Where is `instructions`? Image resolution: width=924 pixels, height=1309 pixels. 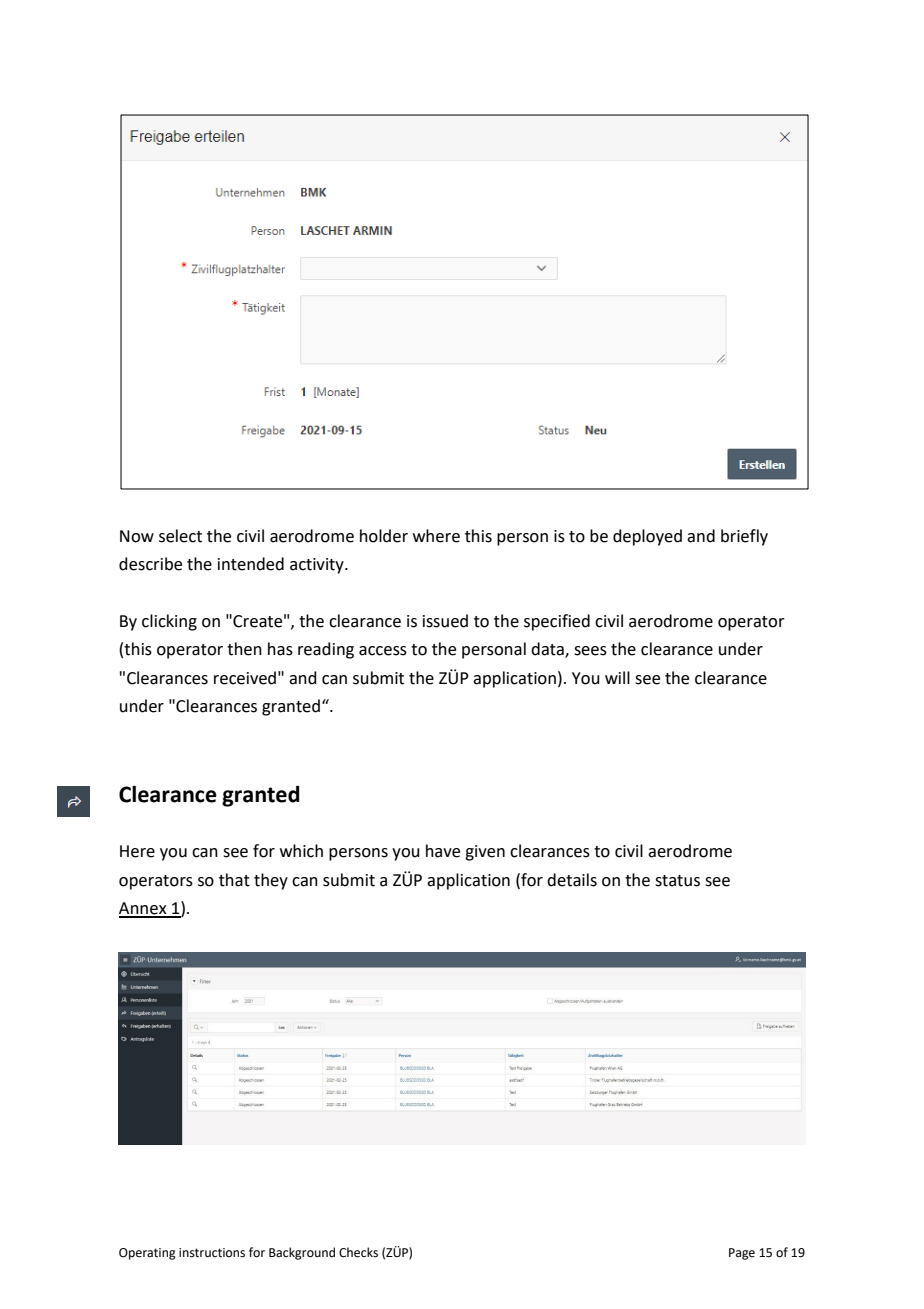 instructions is located at coordinates (212, 1253).
